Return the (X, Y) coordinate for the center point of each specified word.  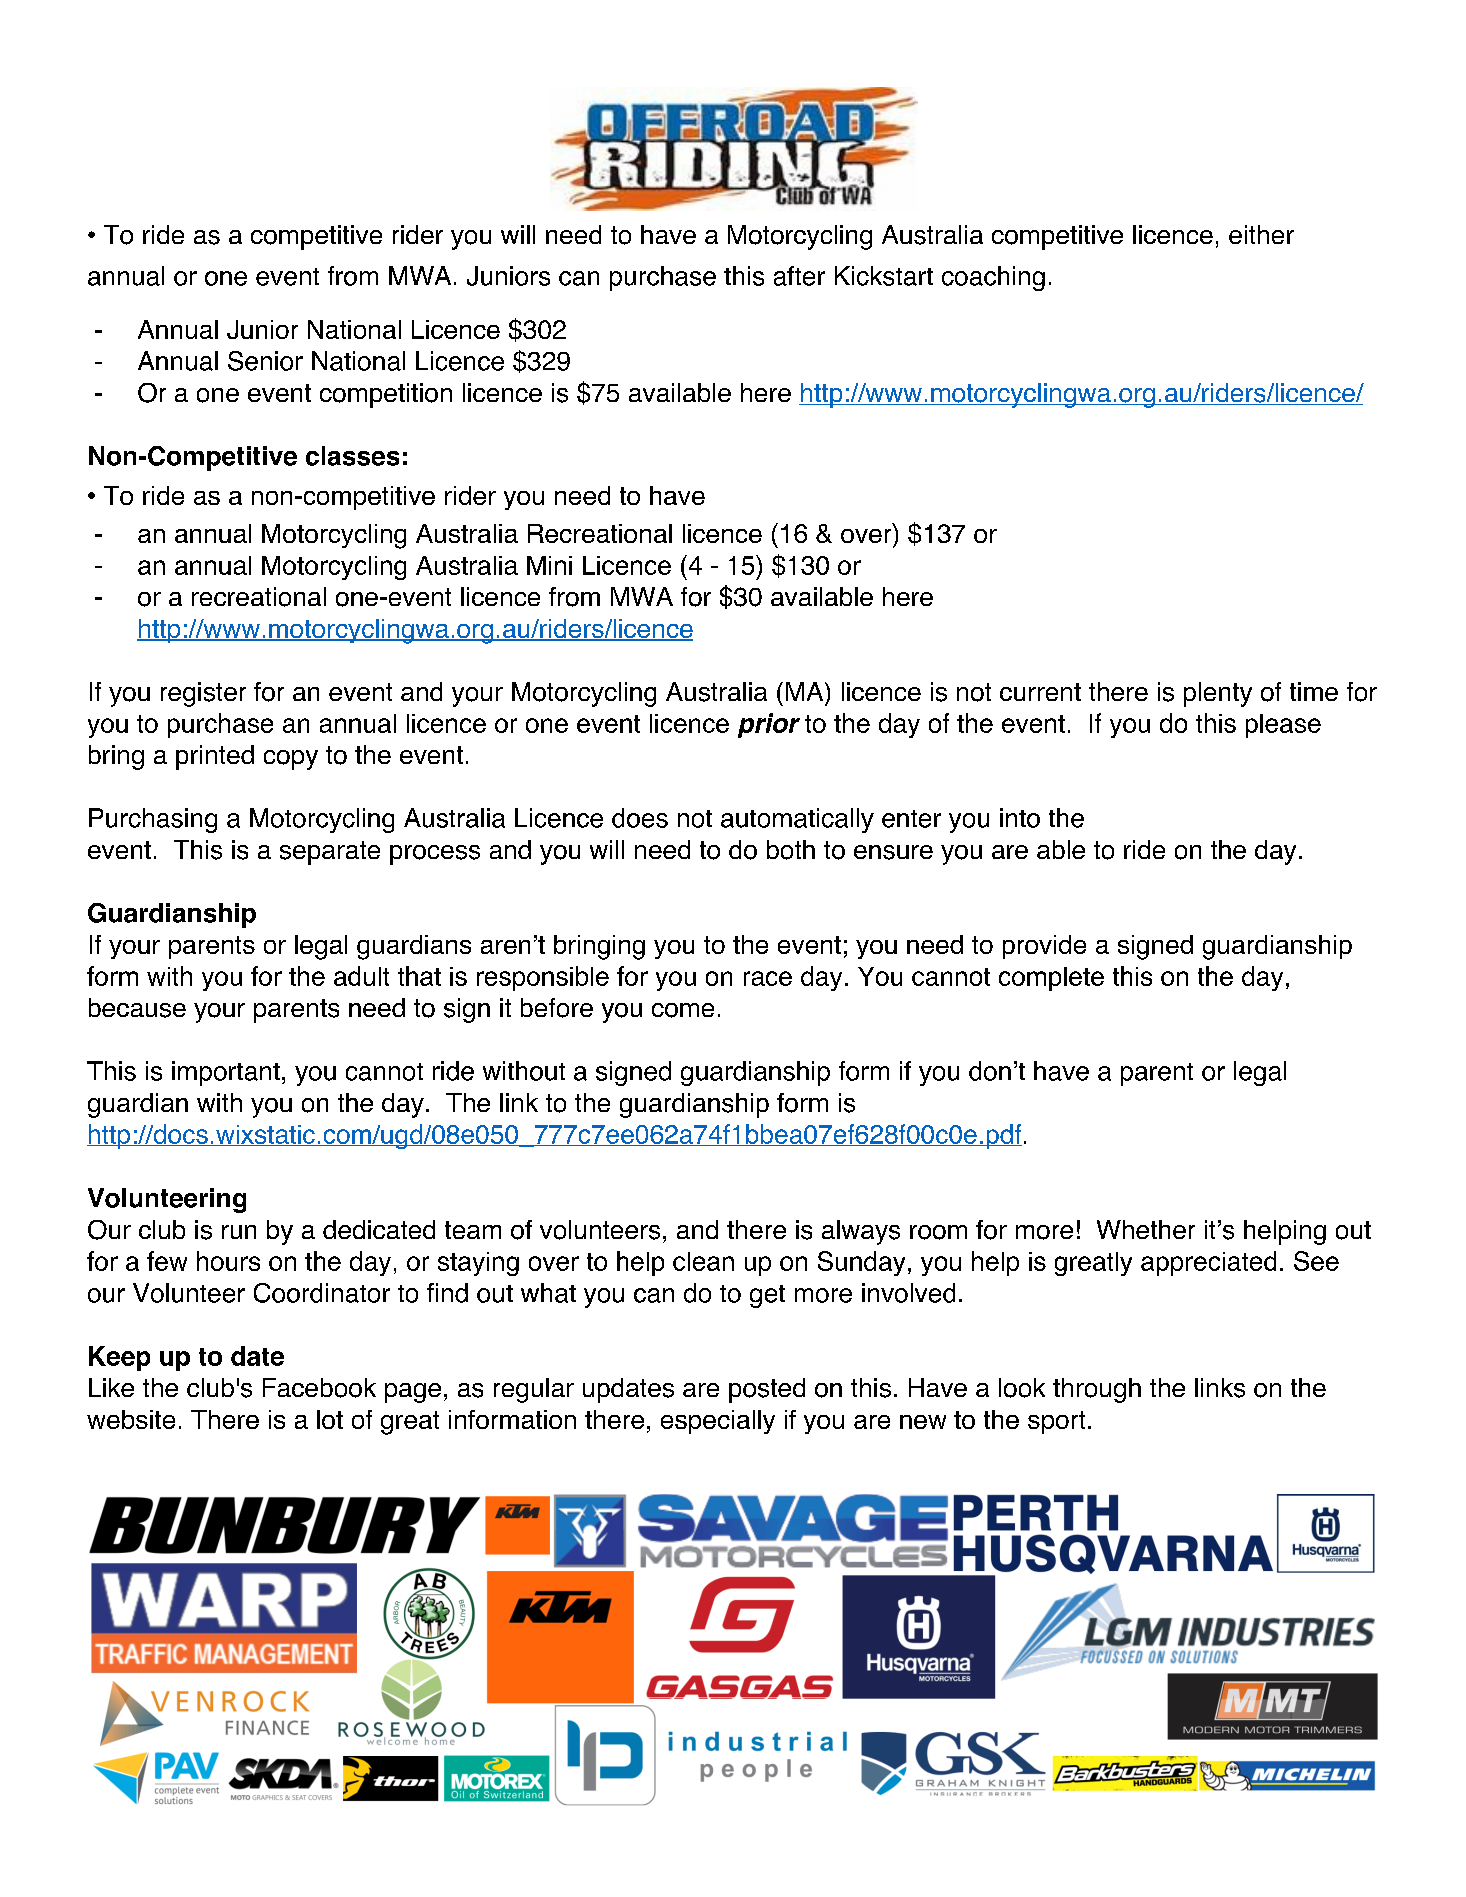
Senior (265, 361)
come (683, 1010)
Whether (1146, 1229)
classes (352, 456)
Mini (549, 565)
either (1261, 234)
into (1020, 818)
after (799, 276)
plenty (1218, 694)
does (640, 818)
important (226, 1073)
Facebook (319, 1388)
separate (330, 853)
